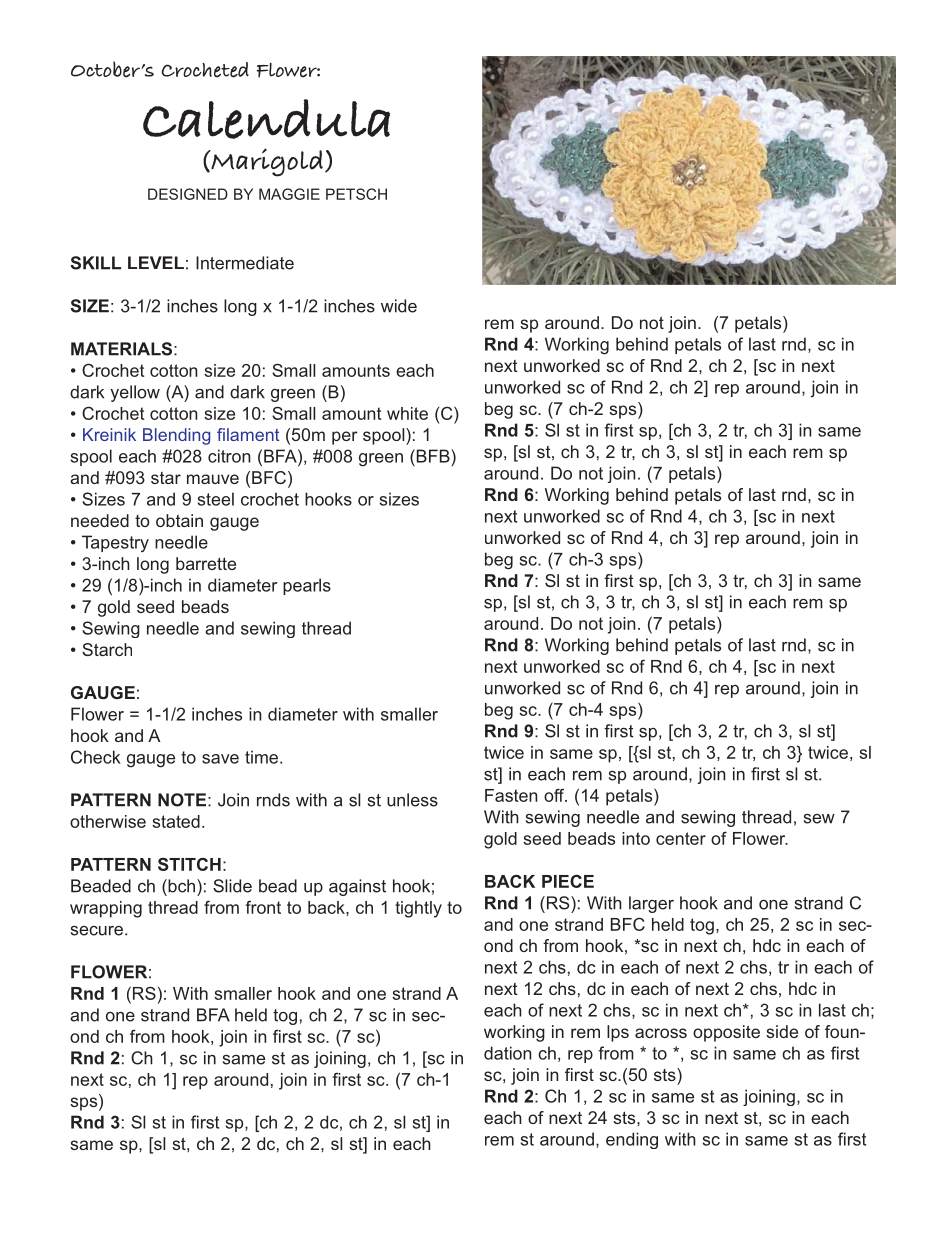 The height and width of the document is (1233, 952). I want to click on secure, so click(97, 931).
